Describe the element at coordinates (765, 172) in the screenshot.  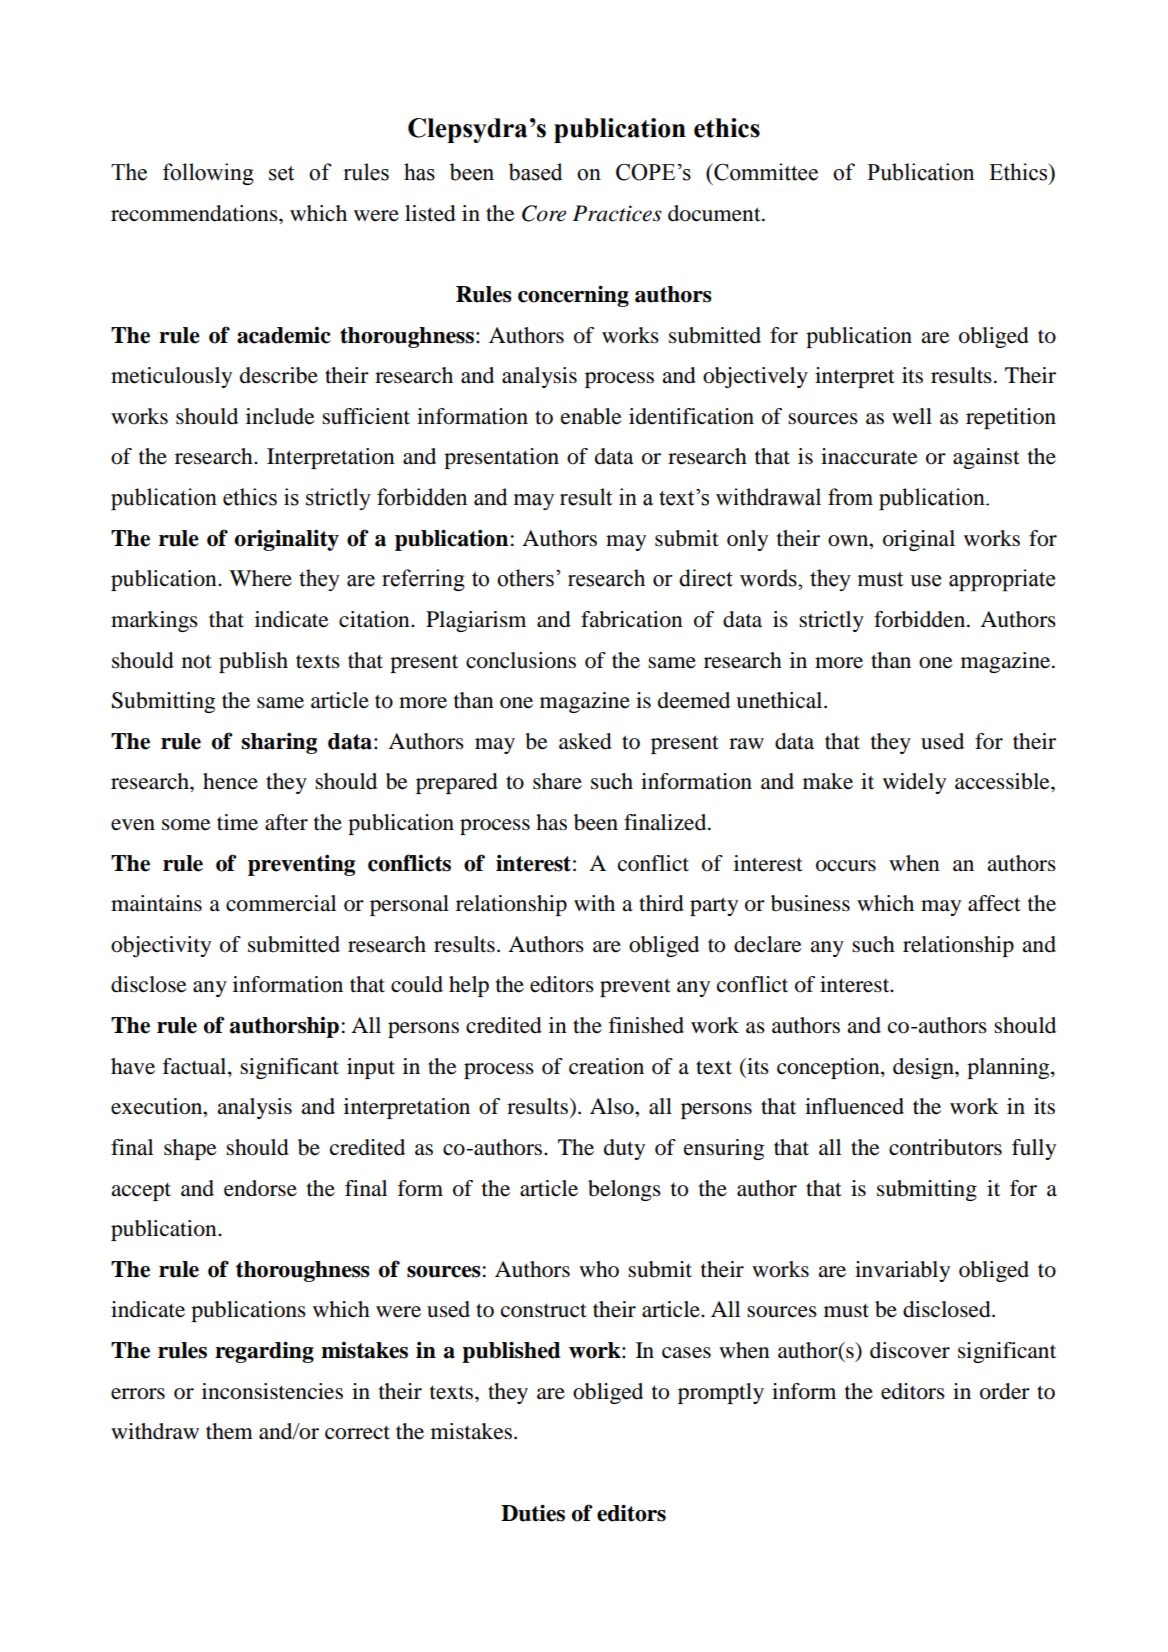
I see `Committee` at that location.
